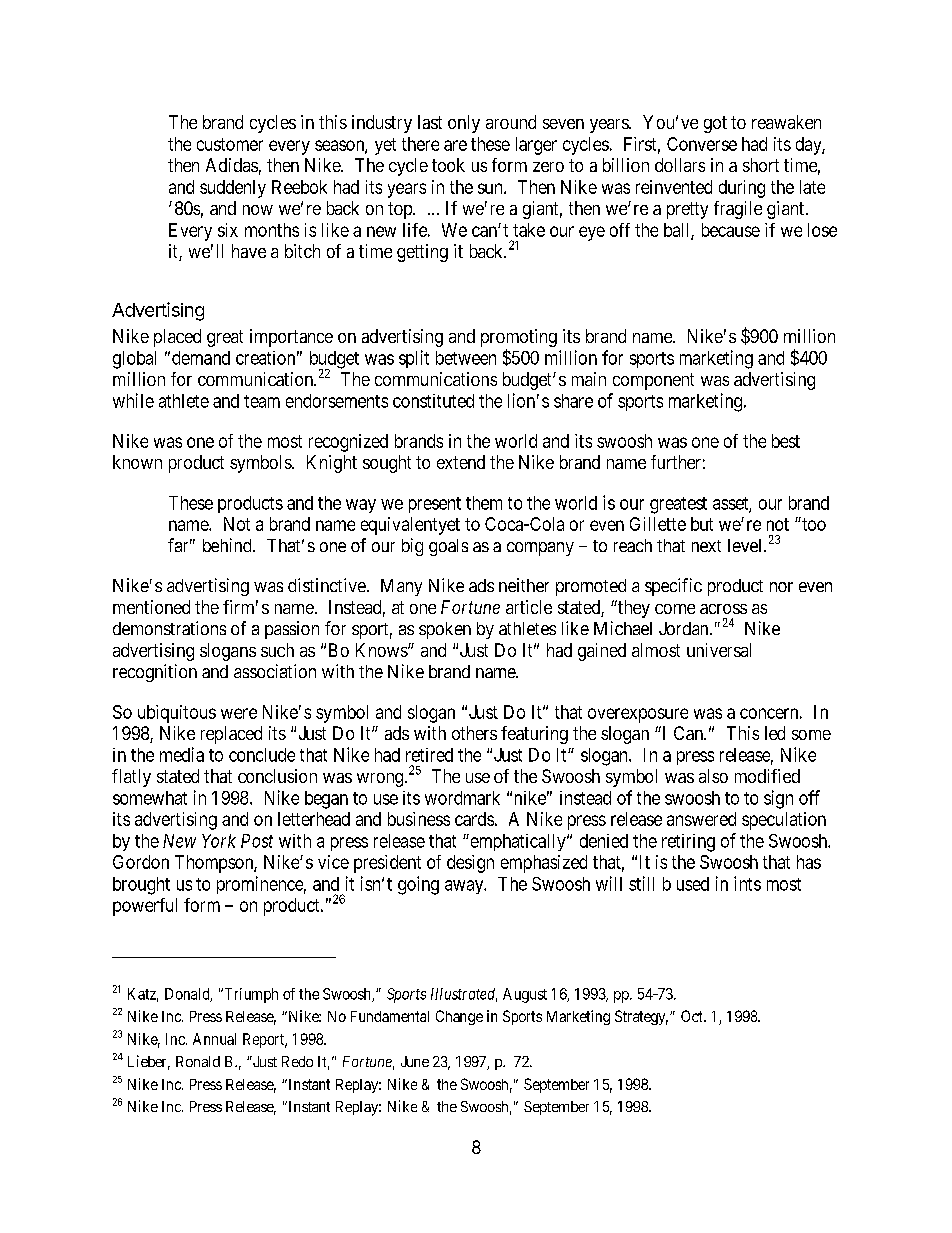  Describe the element at coordinates (448, 165) in the image. I see `took` at that location.
